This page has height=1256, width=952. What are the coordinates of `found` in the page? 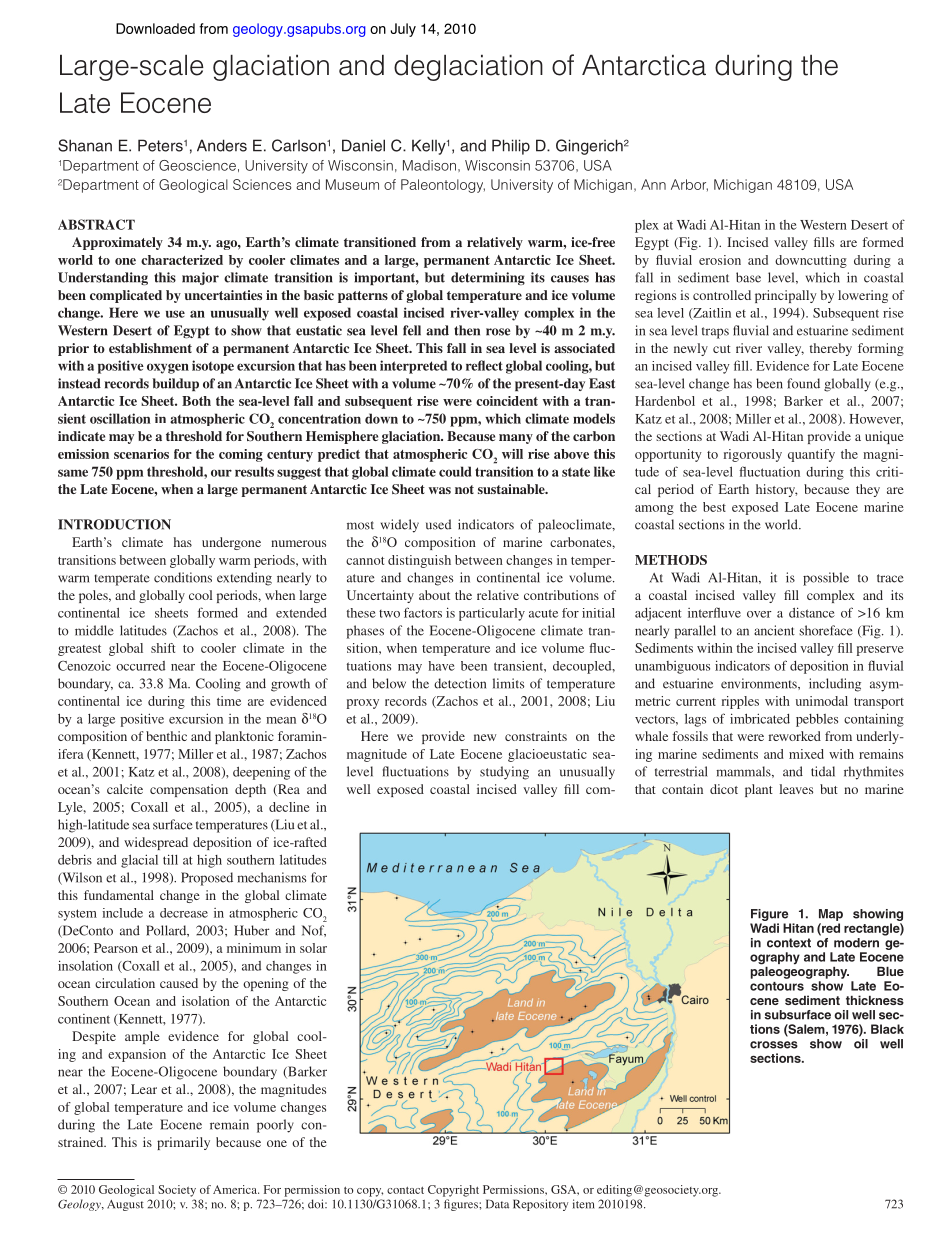 It's located at (803, 383).
